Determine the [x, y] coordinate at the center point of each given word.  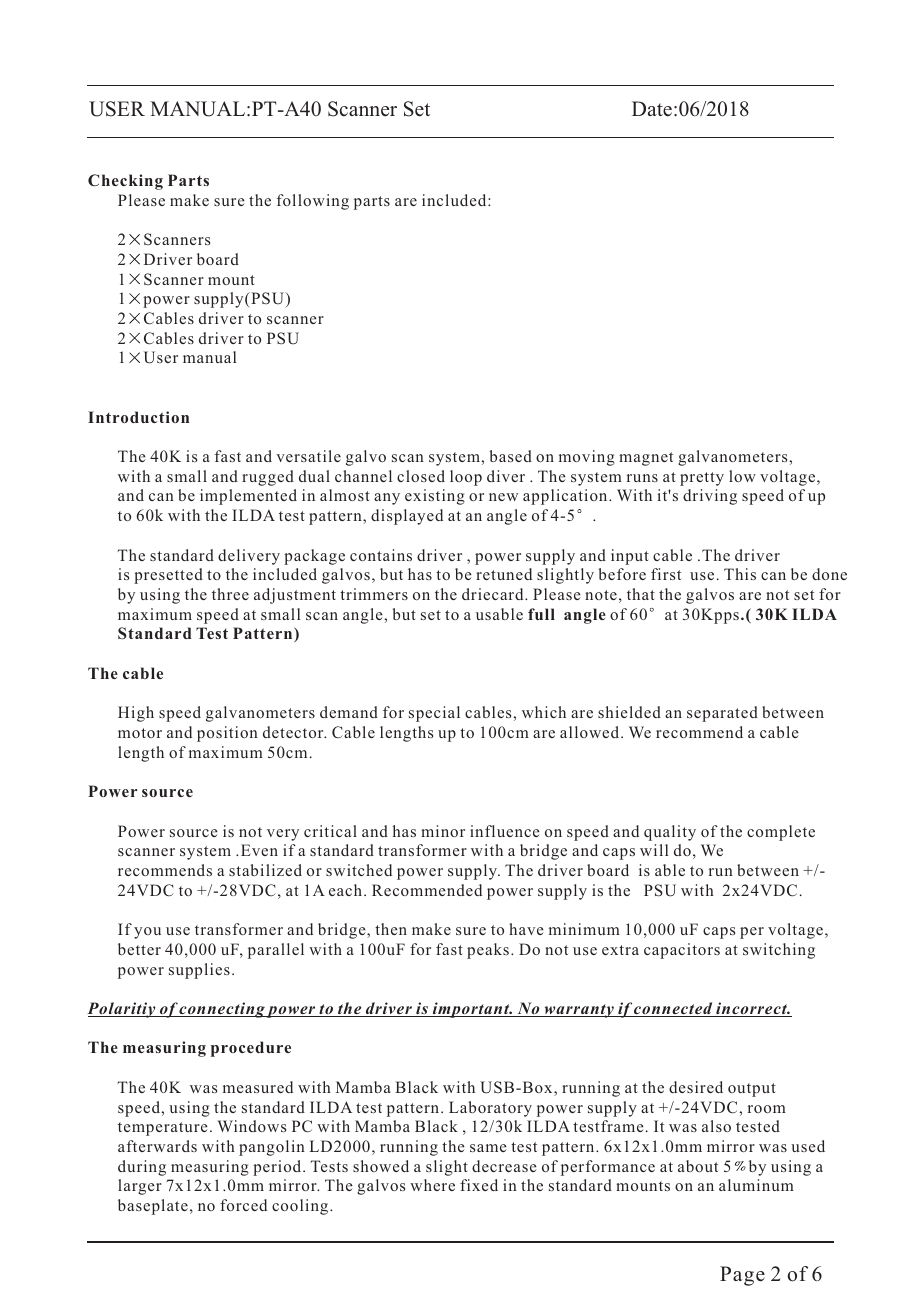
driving [710, 497]
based [511, 456]
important [471, 1010]
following [312, 202]
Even [259, 850]
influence [505, 831]
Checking [125, 182]
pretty [702, 479]
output [752, 1090]
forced [243, 1205]
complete [781, 833]
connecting [222, 1010]
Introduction [138, 417]
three [230, 594]
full [541, 614]
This [740, 574]
